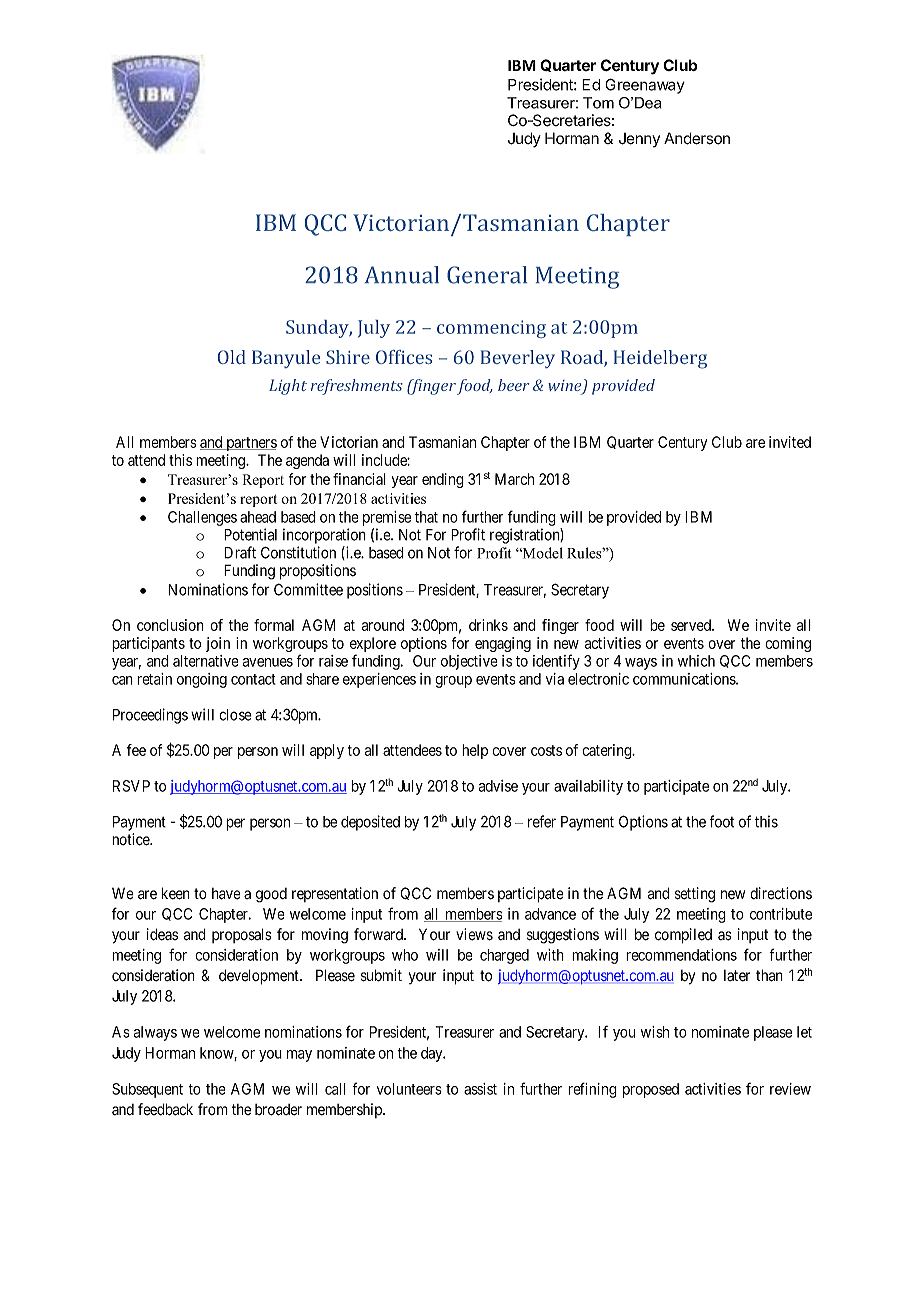 The image size is (924, 1307). What do you see at coordinates (401, 275) in the screenshot?
I see `Annual` at bounding box center [401, 275].
